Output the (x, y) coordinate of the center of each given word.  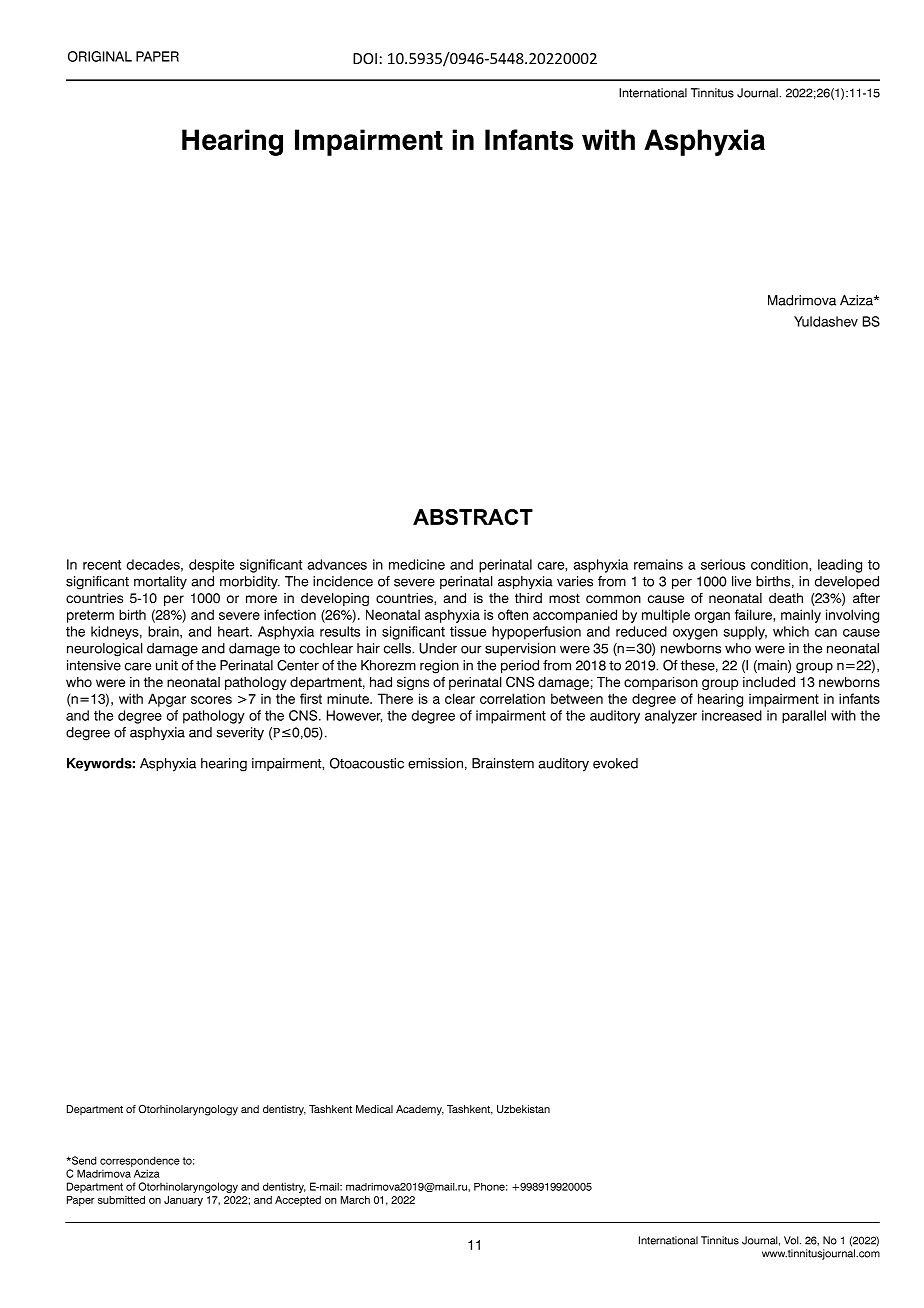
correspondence (140, 1161)
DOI (365, 58)
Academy (420, 1110)
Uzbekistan (523, 1109)
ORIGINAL (100, 56)
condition (780, 564)
